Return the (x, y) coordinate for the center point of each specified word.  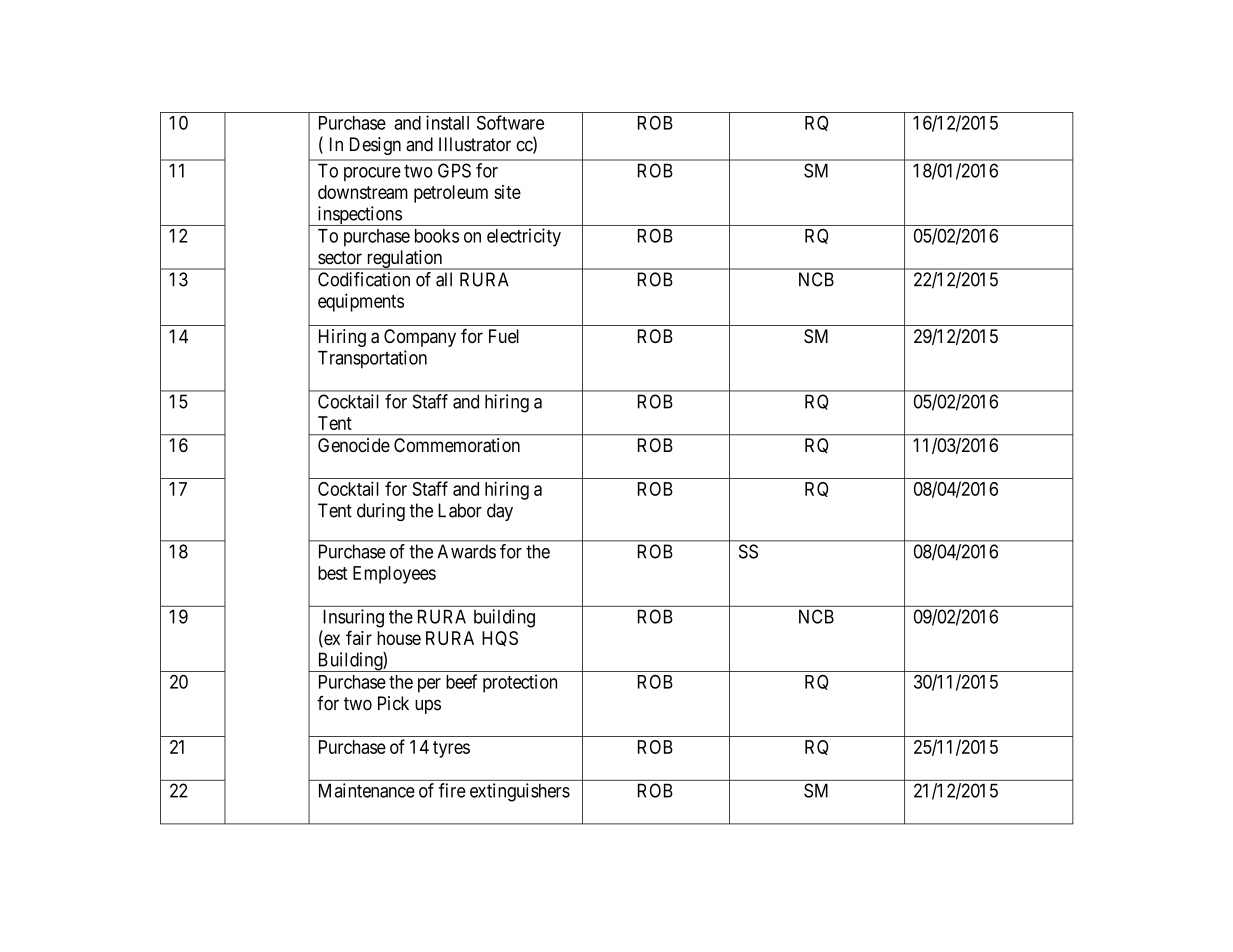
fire (452, 790)
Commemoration (457, 445)
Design (375, 146)
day (500, 512)
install (447, 122)
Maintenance (367, 790)
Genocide (354, 445)
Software (510, 122)
